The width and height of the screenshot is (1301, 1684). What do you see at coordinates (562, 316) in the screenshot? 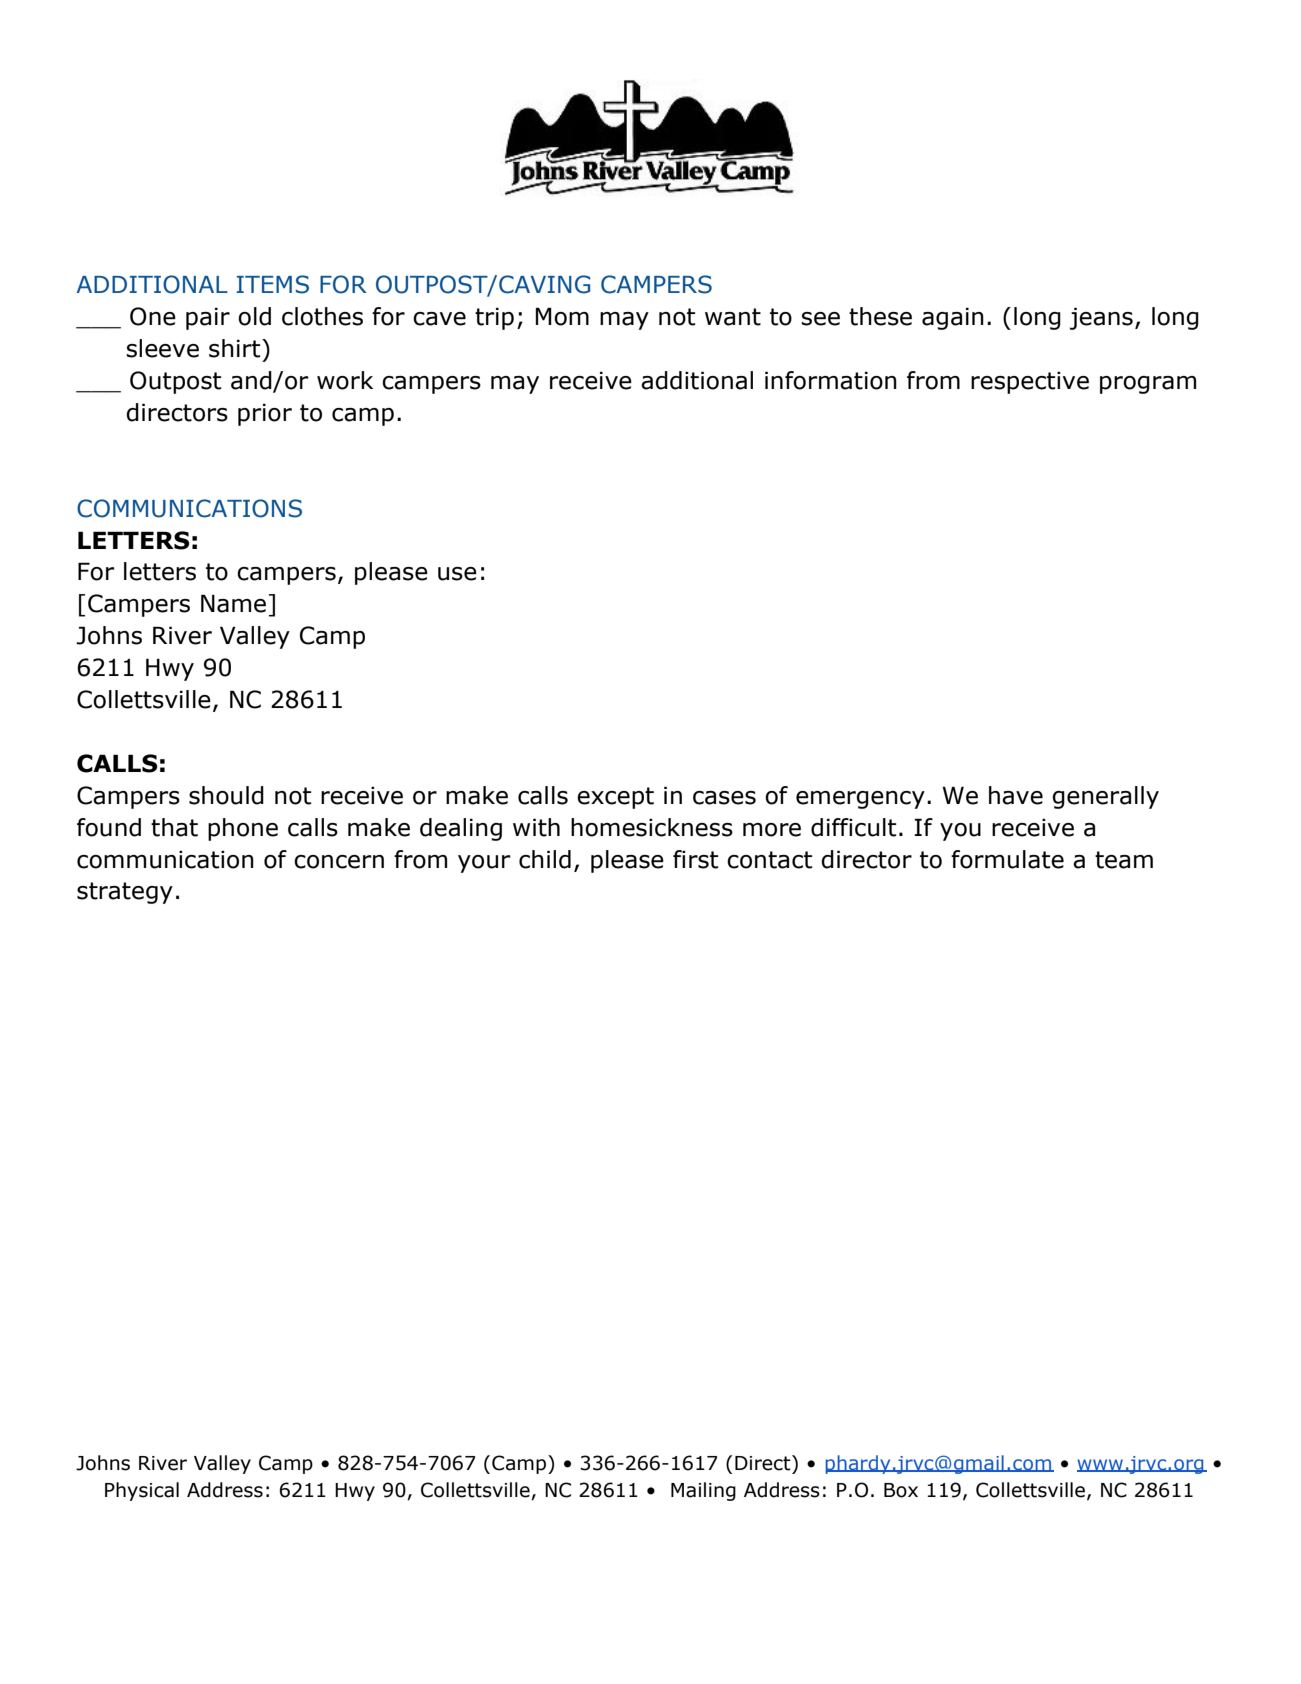
I see `Mom` at bounding box center [562, 316].
